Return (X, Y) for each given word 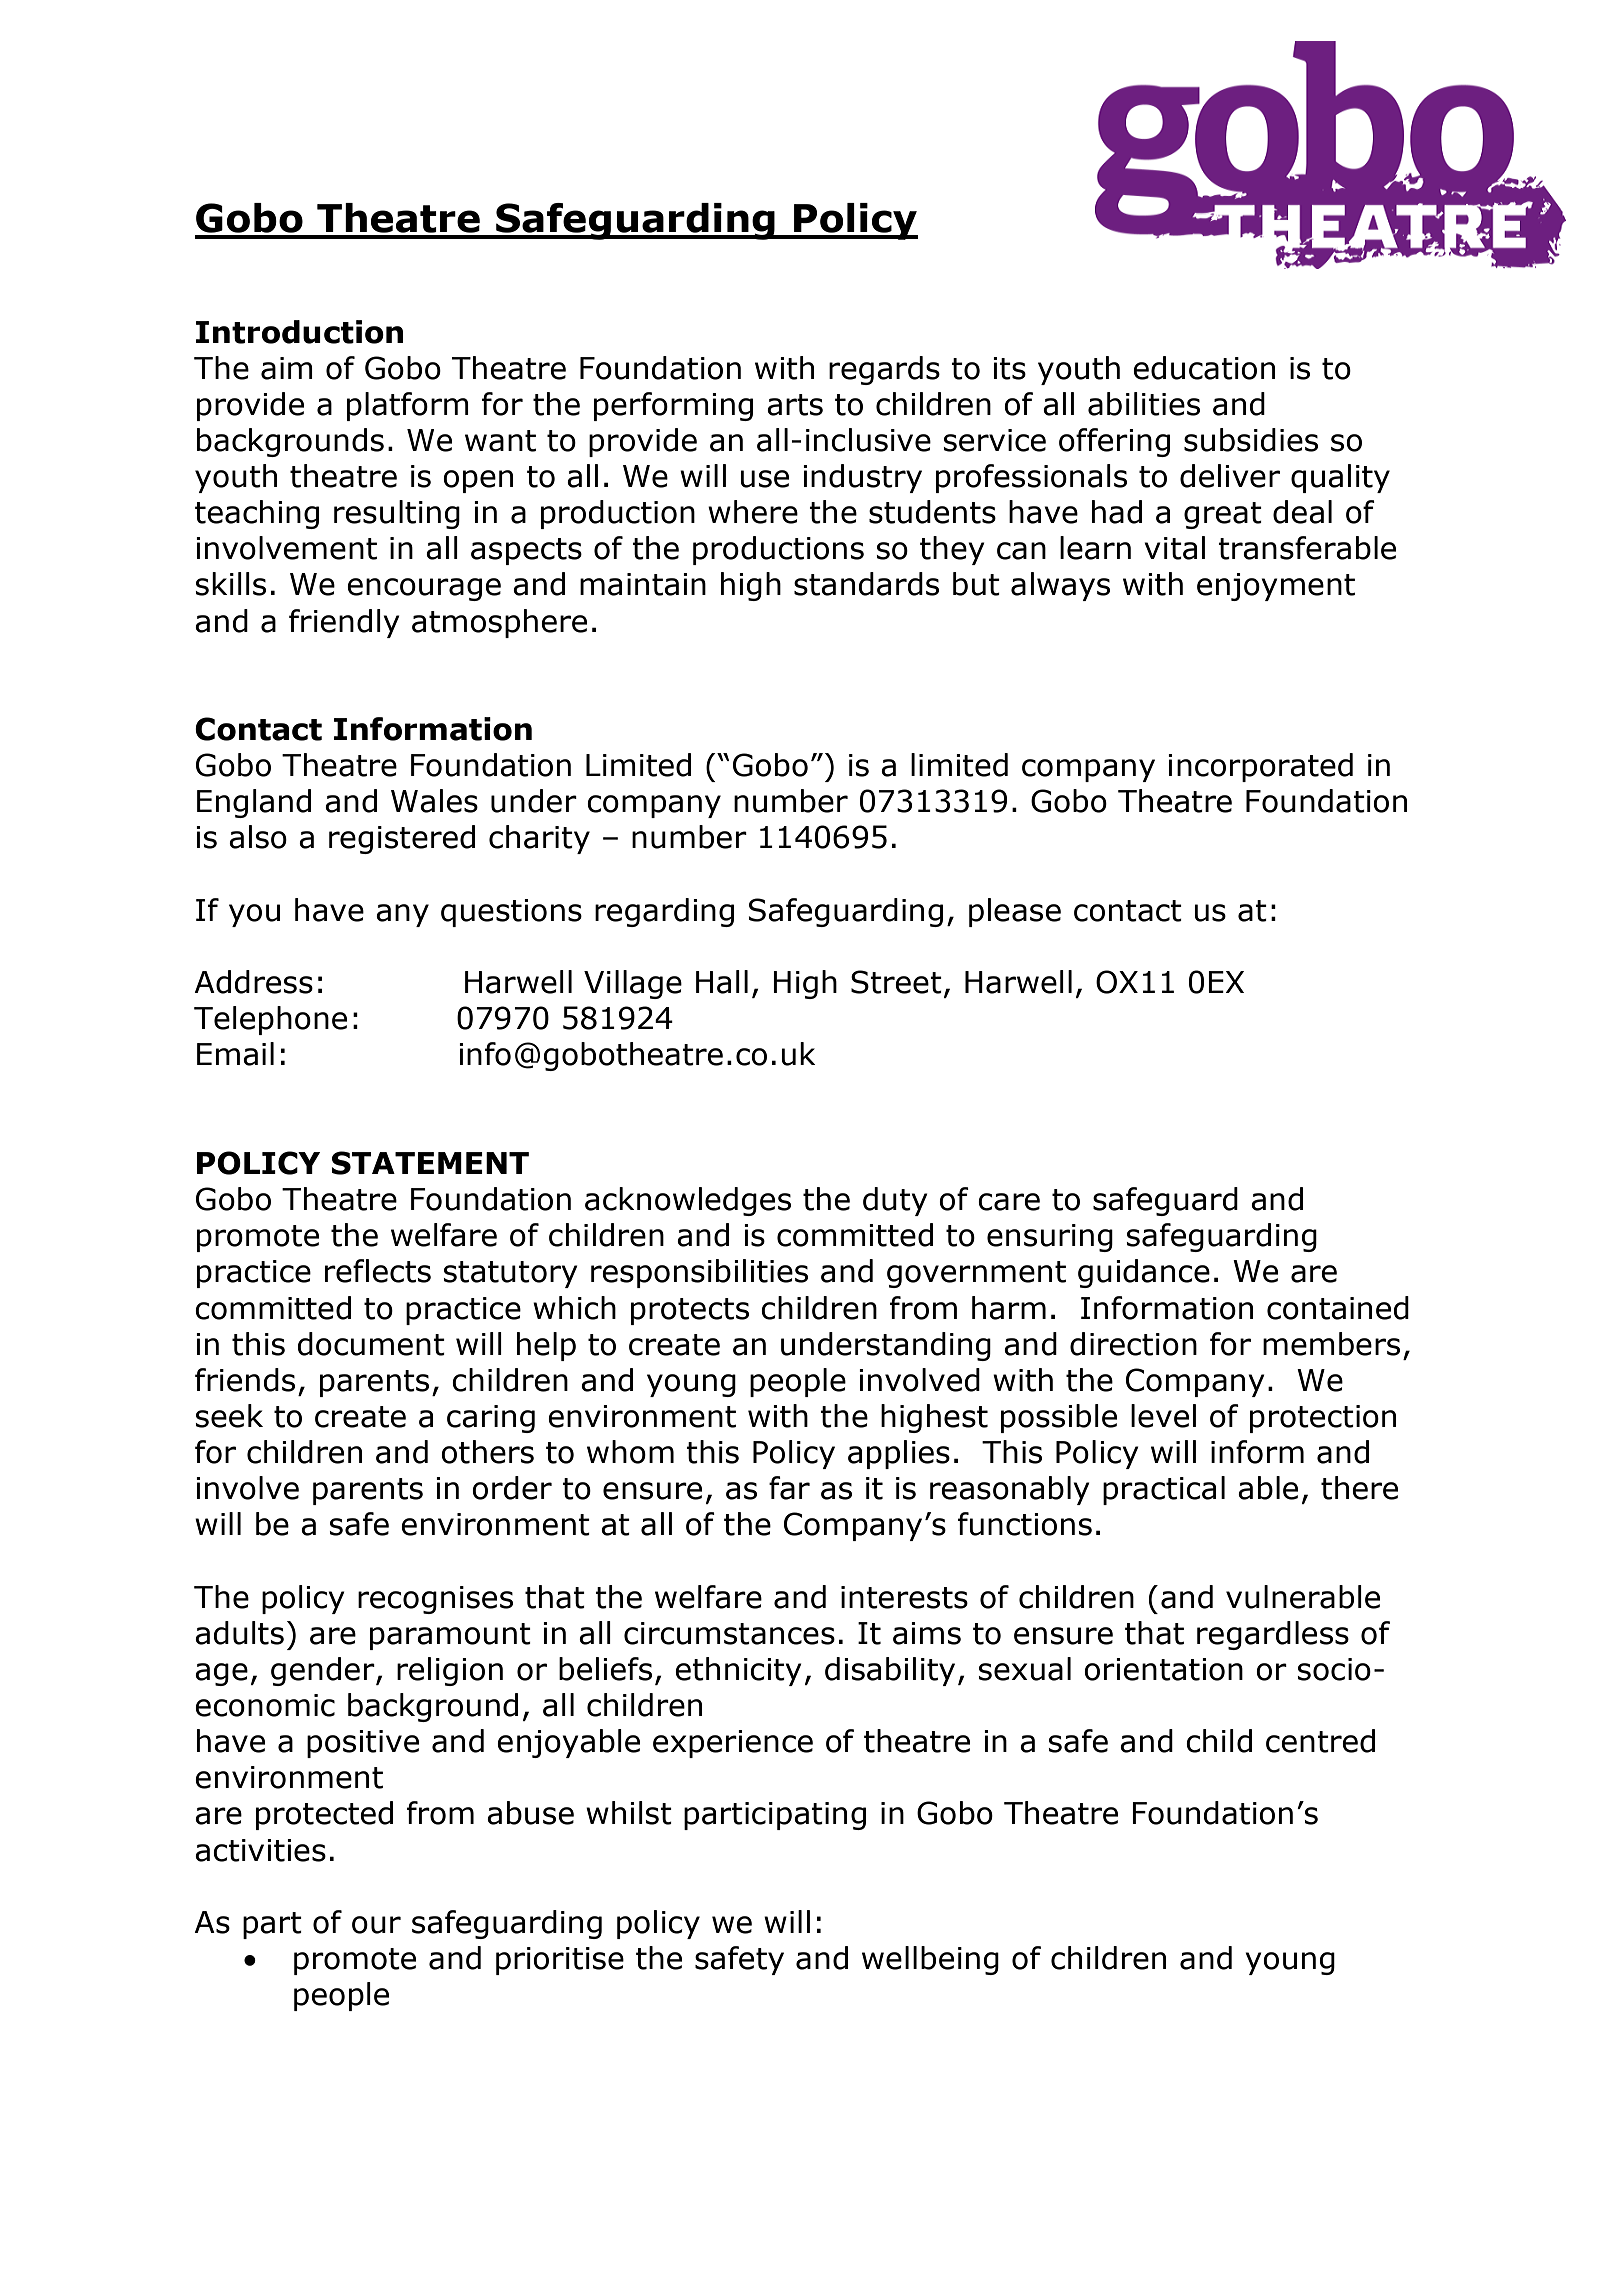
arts (795, 405)
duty (895, 1201)
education (1204, 368)
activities (260, 1850)
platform (408, 406)
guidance (1144, 1273)
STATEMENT (430, 1163)
